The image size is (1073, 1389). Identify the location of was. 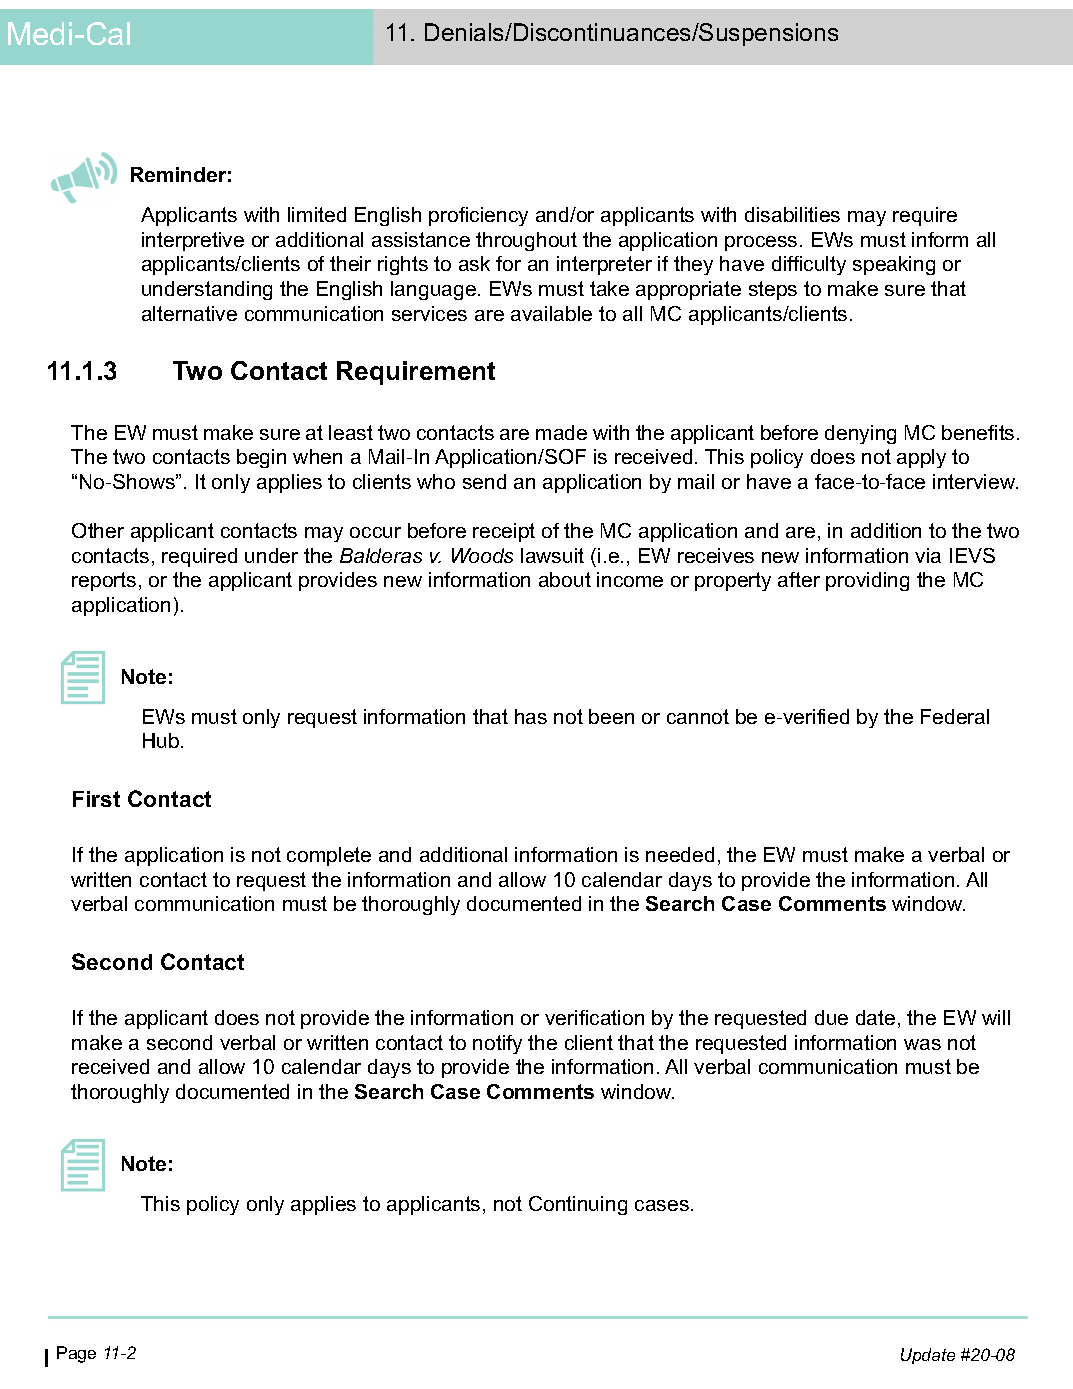
(922, 1044).
